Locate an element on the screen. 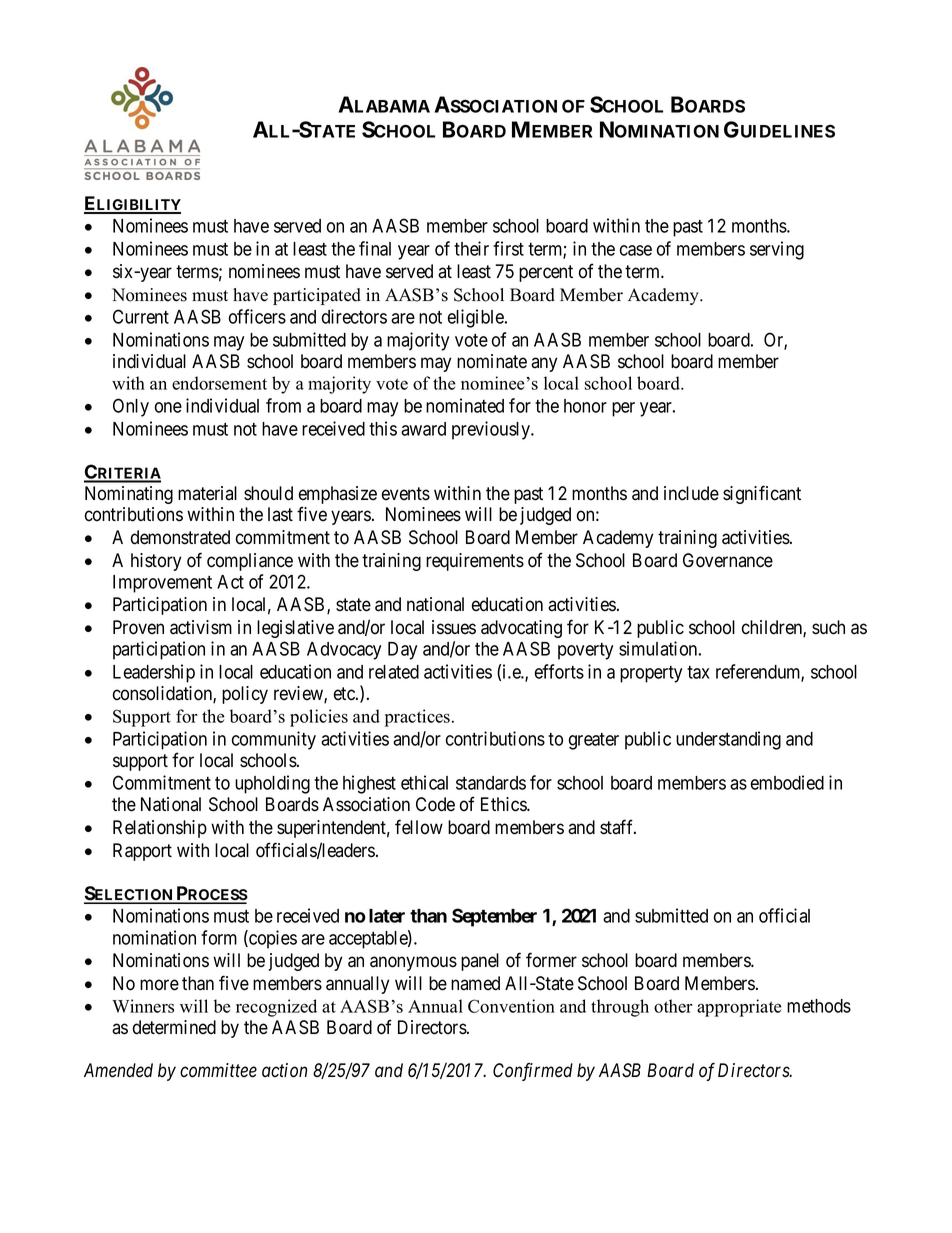 This screenshot has height=1233, width=952. serving is located at coordinates (777, 250).
